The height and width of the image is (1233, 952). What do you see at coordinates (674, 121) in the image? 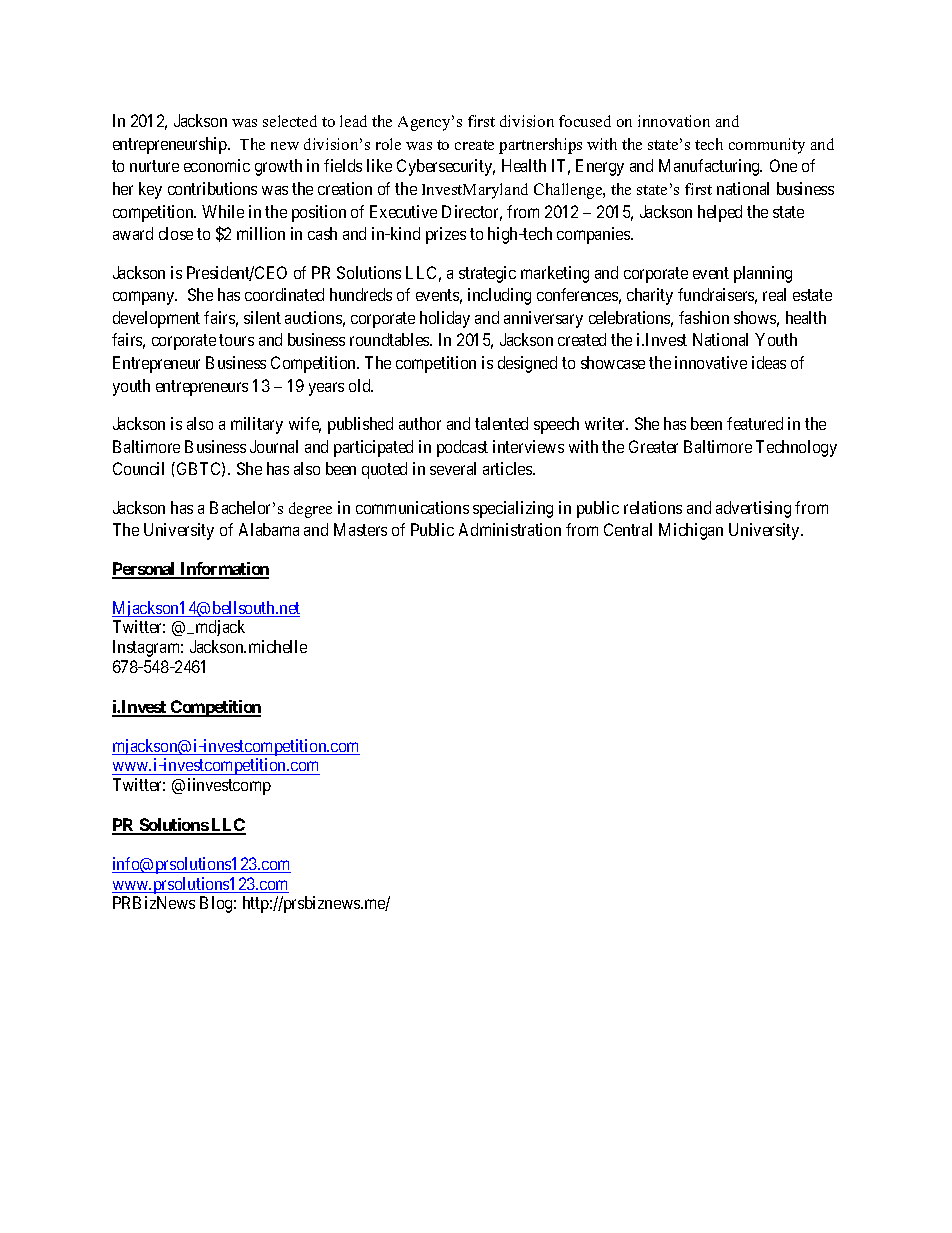
I see `innovation` at bounding box center [674, 121].
